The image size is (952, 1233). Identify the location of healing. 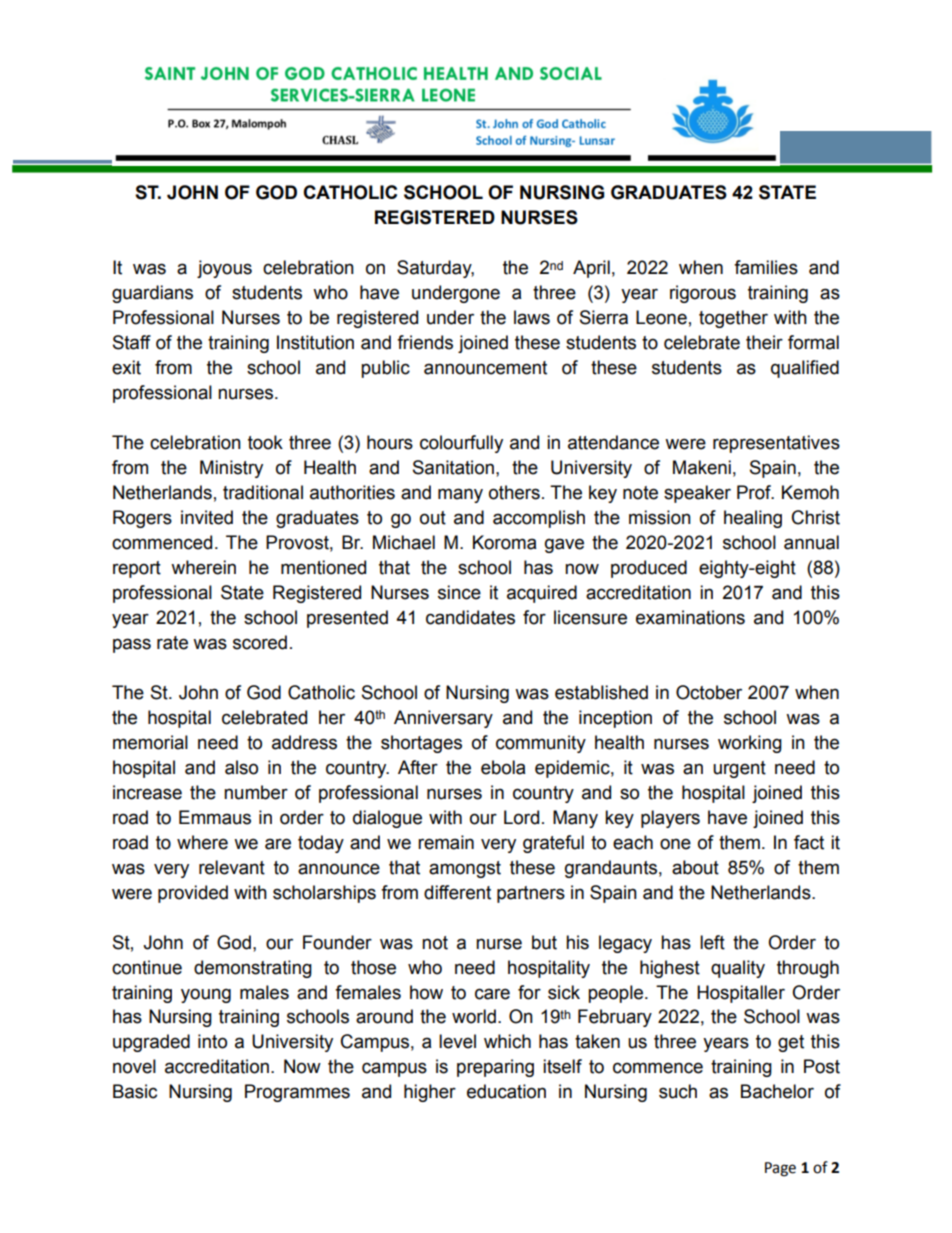
(753, 519).
